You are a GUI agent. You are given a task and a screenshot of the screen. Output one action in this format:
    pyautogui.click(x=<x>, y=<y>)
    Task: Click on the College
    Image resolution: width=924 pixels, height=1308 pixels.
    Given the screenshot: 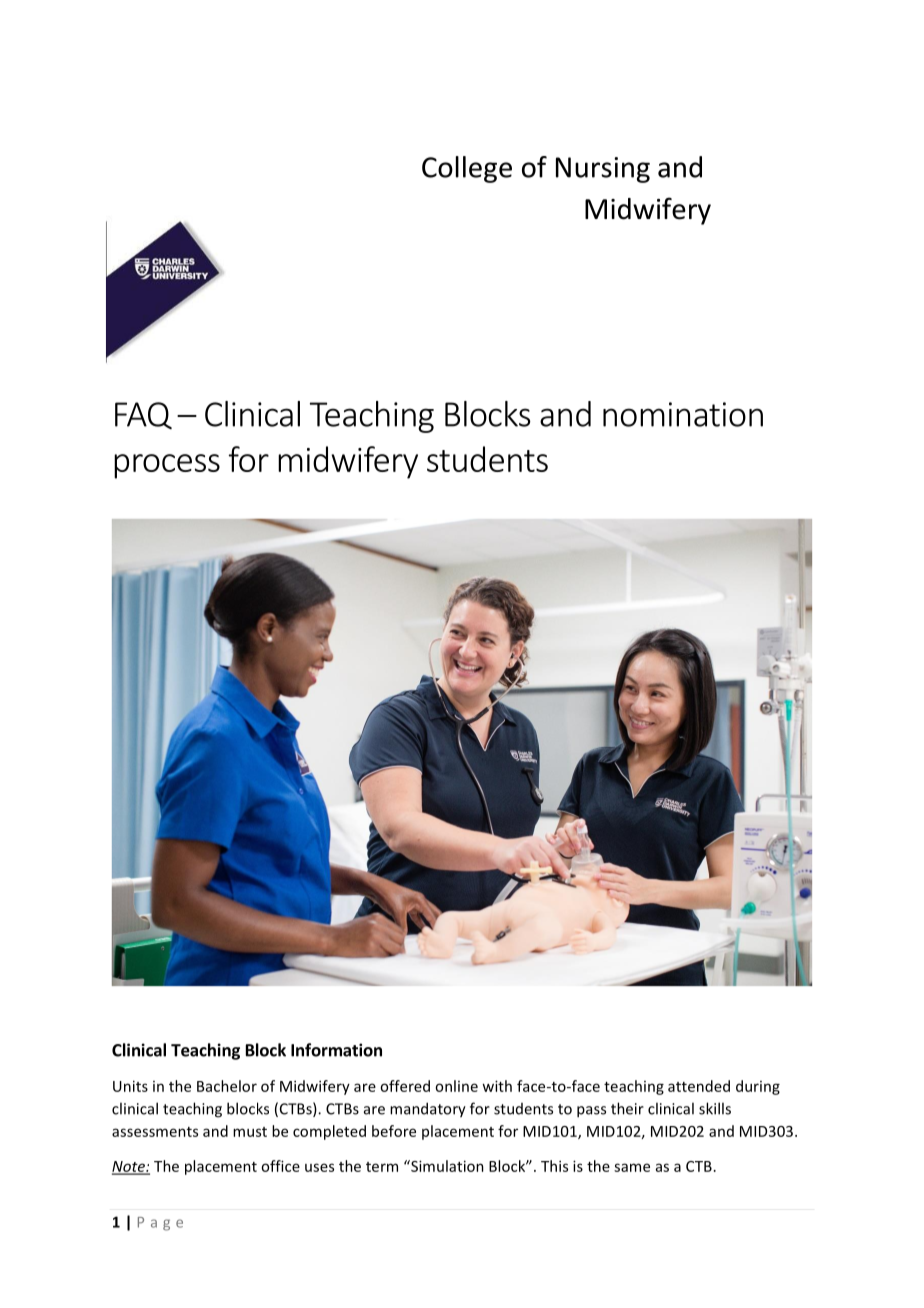 What is the action you would take?
    pyautogui.click(x=467, y=169)
